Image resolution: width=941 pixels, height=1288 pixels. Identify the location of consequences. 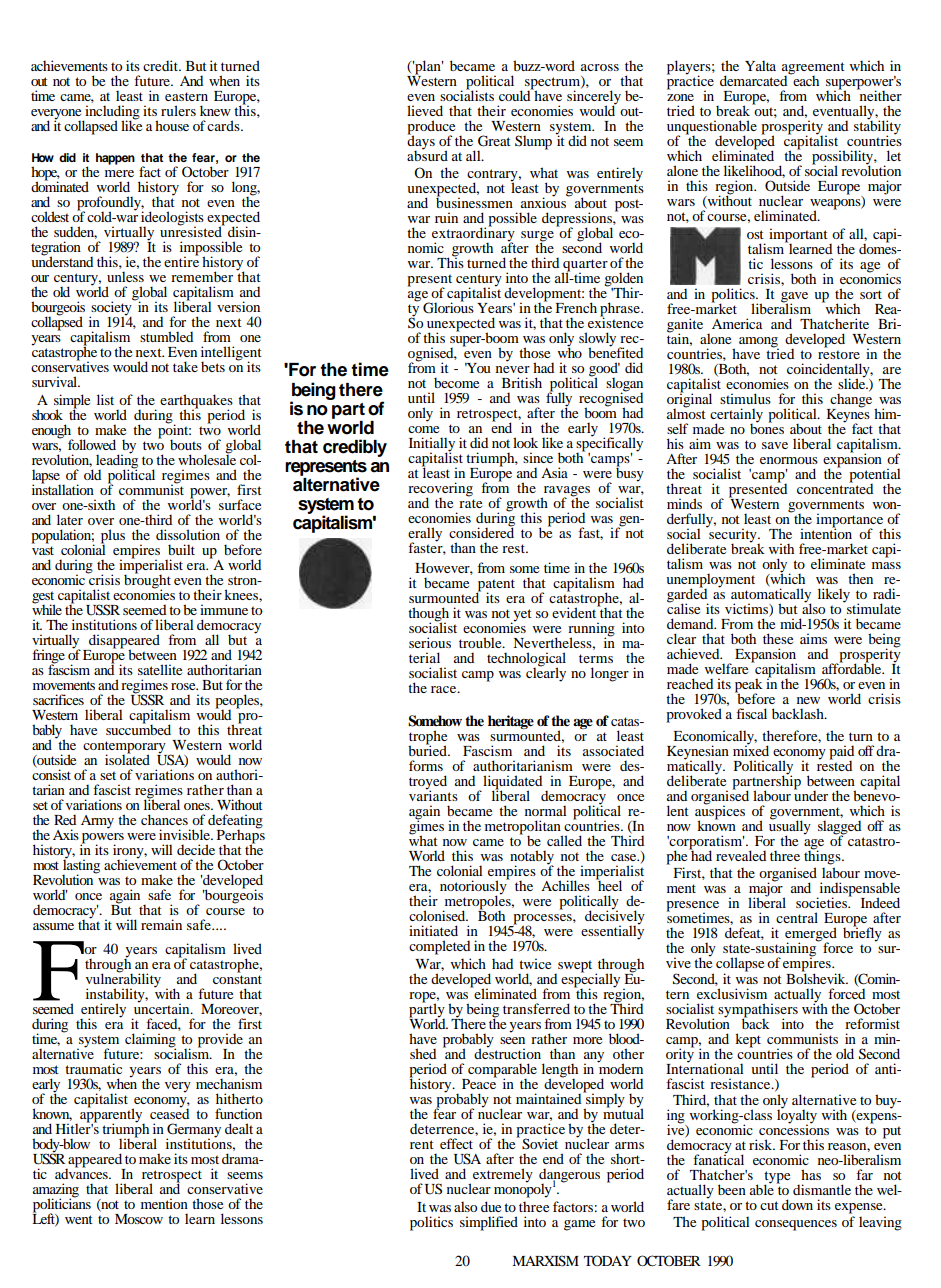
(796, 1225).
